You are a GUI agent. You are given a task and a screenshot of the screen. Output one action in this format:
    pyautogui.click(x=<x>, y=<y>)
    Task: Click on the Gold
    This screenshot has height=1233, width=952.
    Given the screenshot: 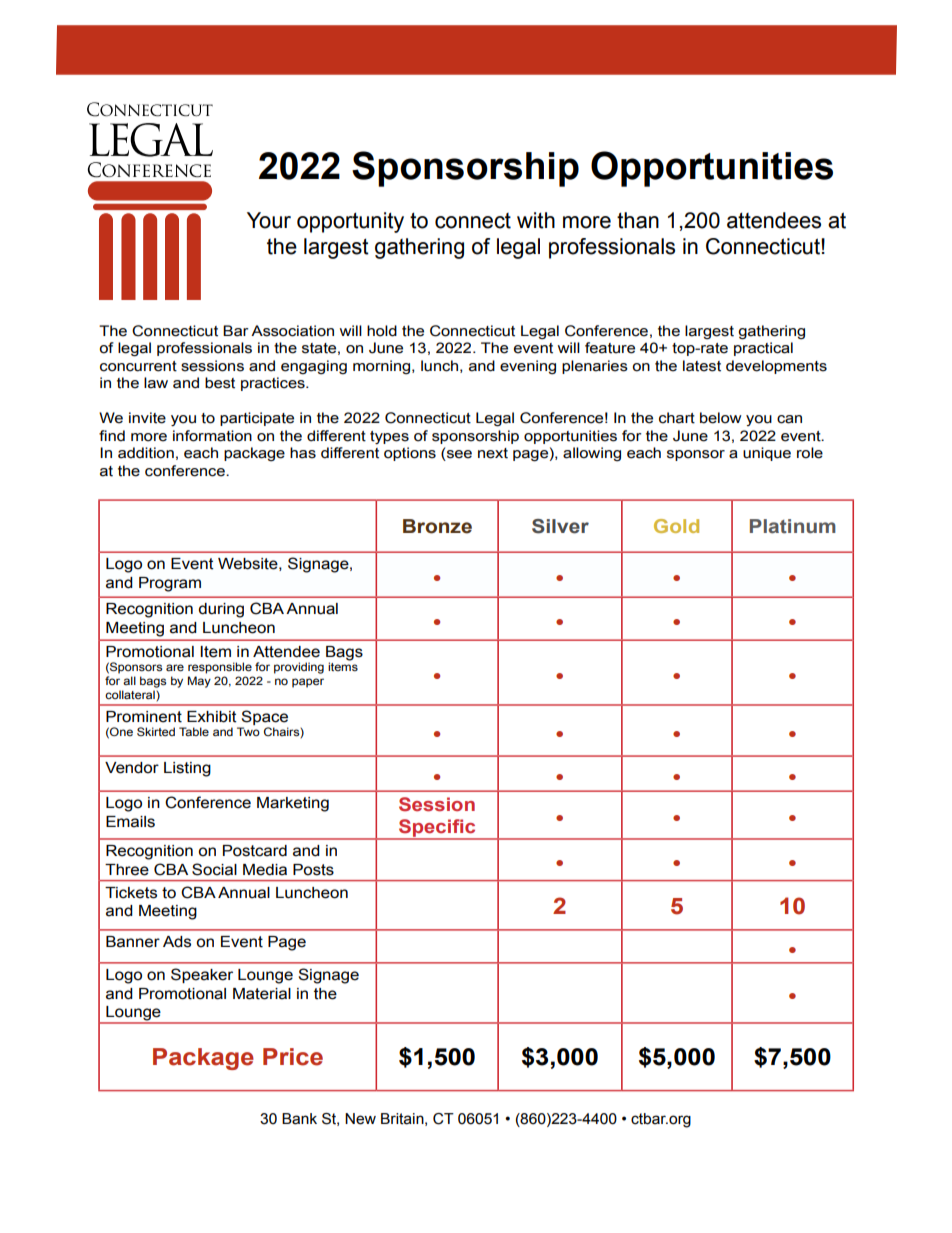 What is the action you would take?
    pyautogui.click(x=676, y=526)
